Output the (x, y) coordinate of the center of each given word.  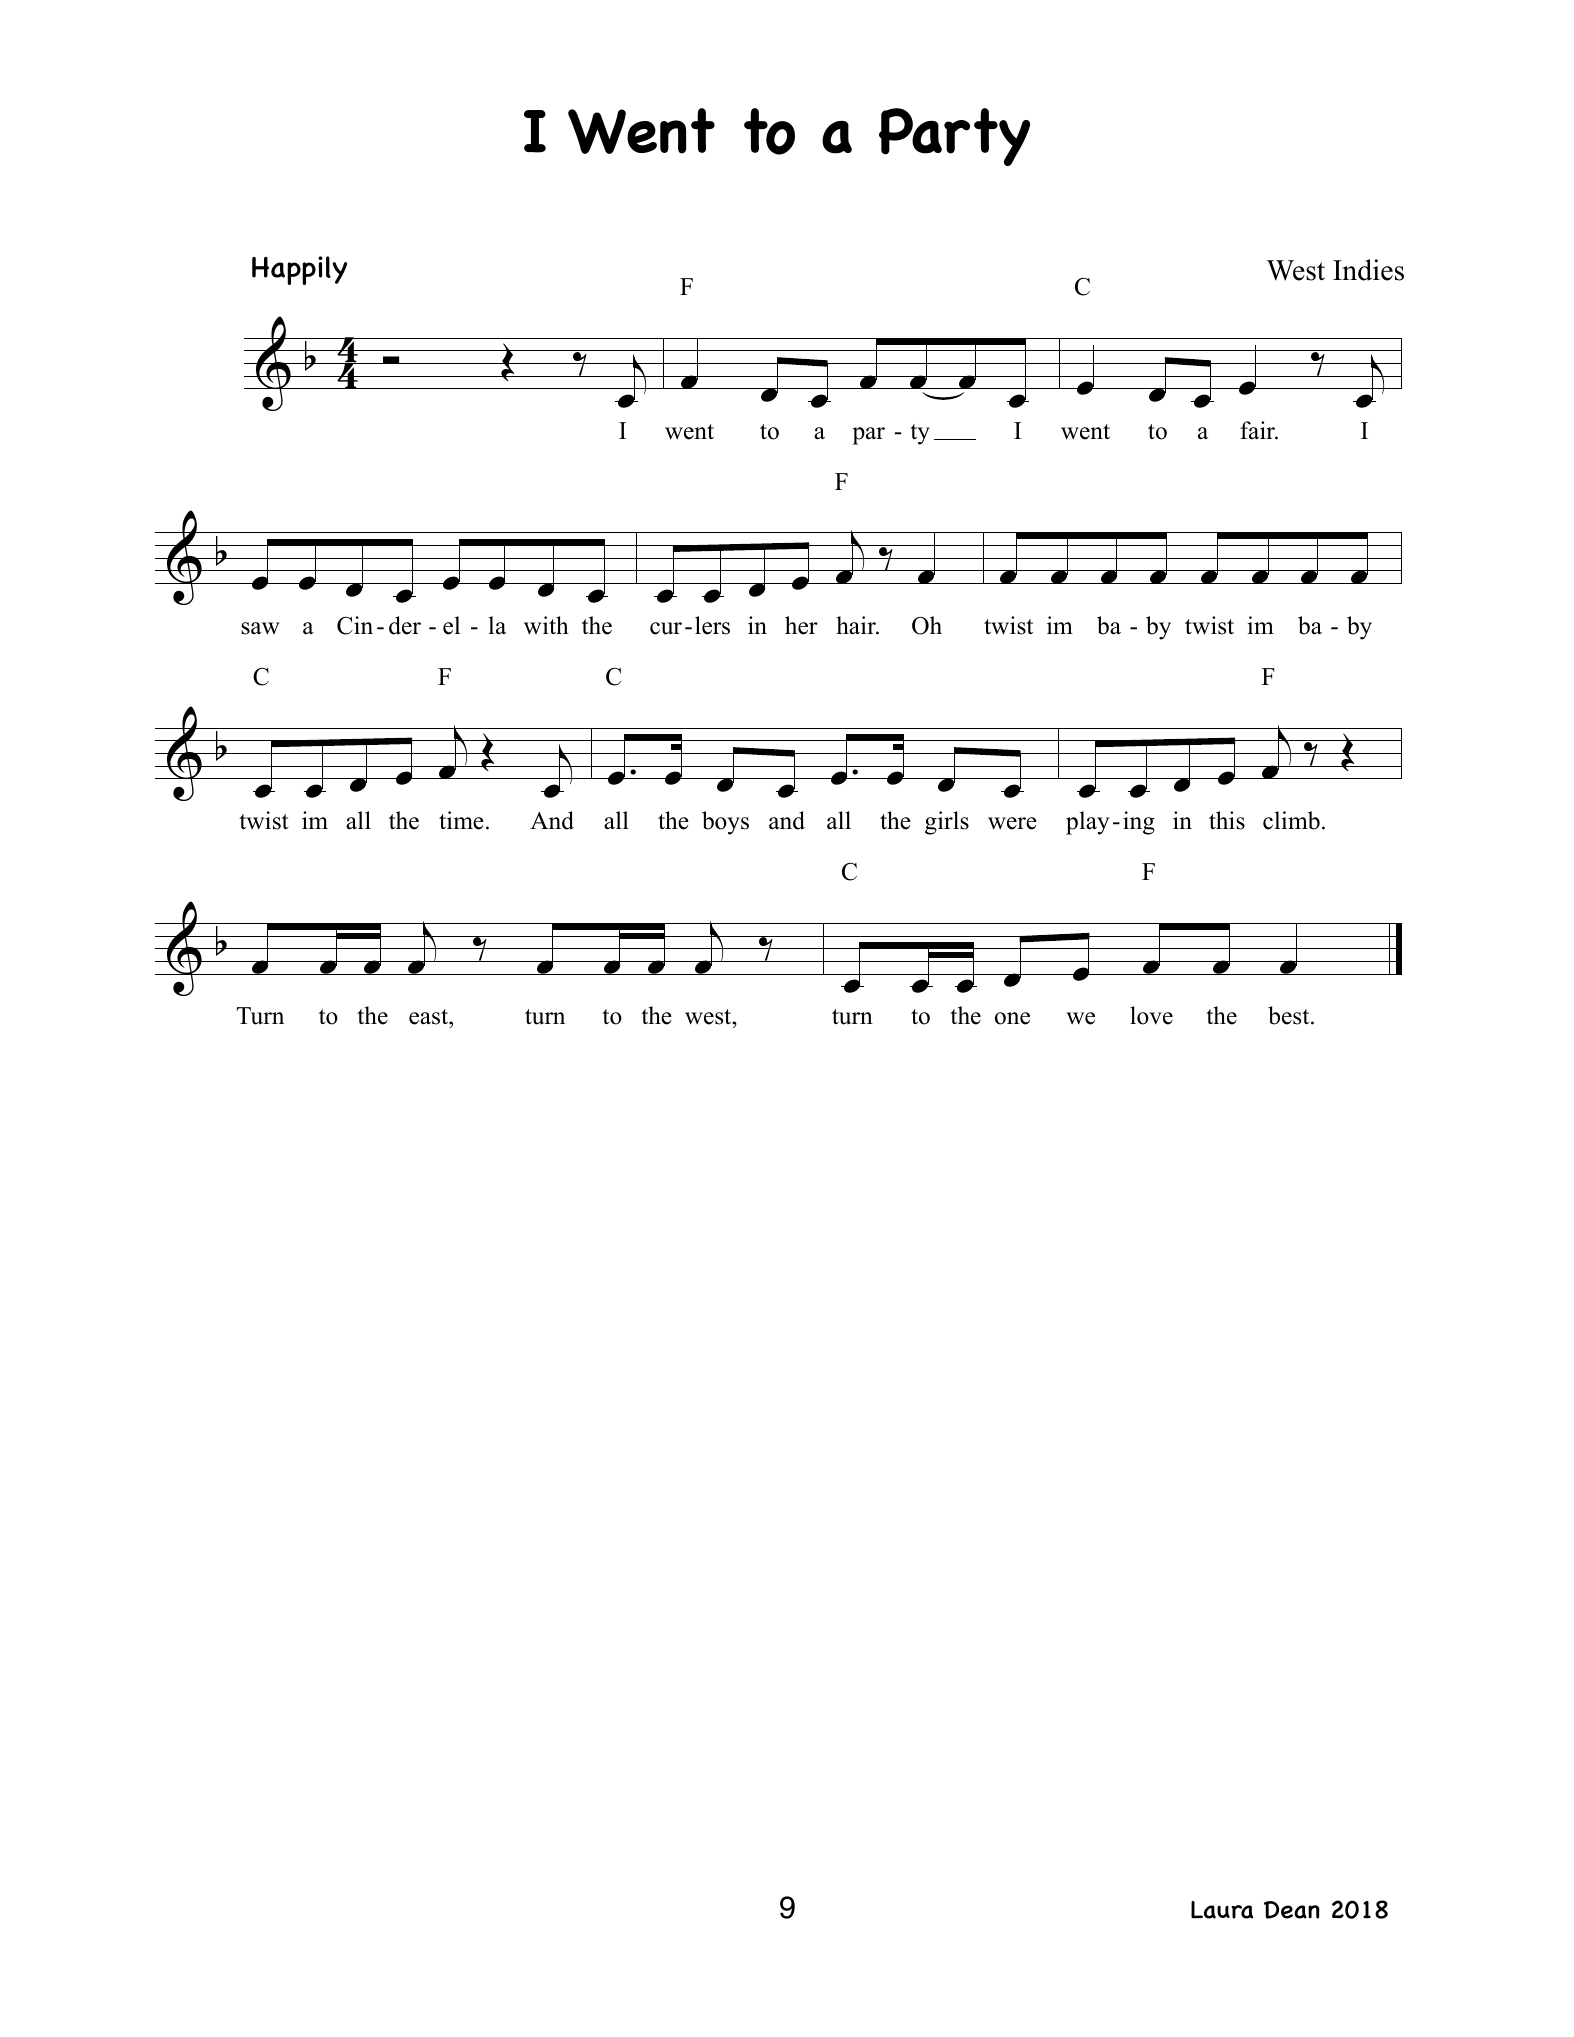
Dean (1292, 1910)
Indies (1368, 270)
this (1227, 820)
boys (725, 823)
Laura (1222, 1910)
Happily (299, 270)
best (1290, 1015)
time (461, 820)
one (1012, 1018)
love (1151, 1015)
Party (954, 137)
